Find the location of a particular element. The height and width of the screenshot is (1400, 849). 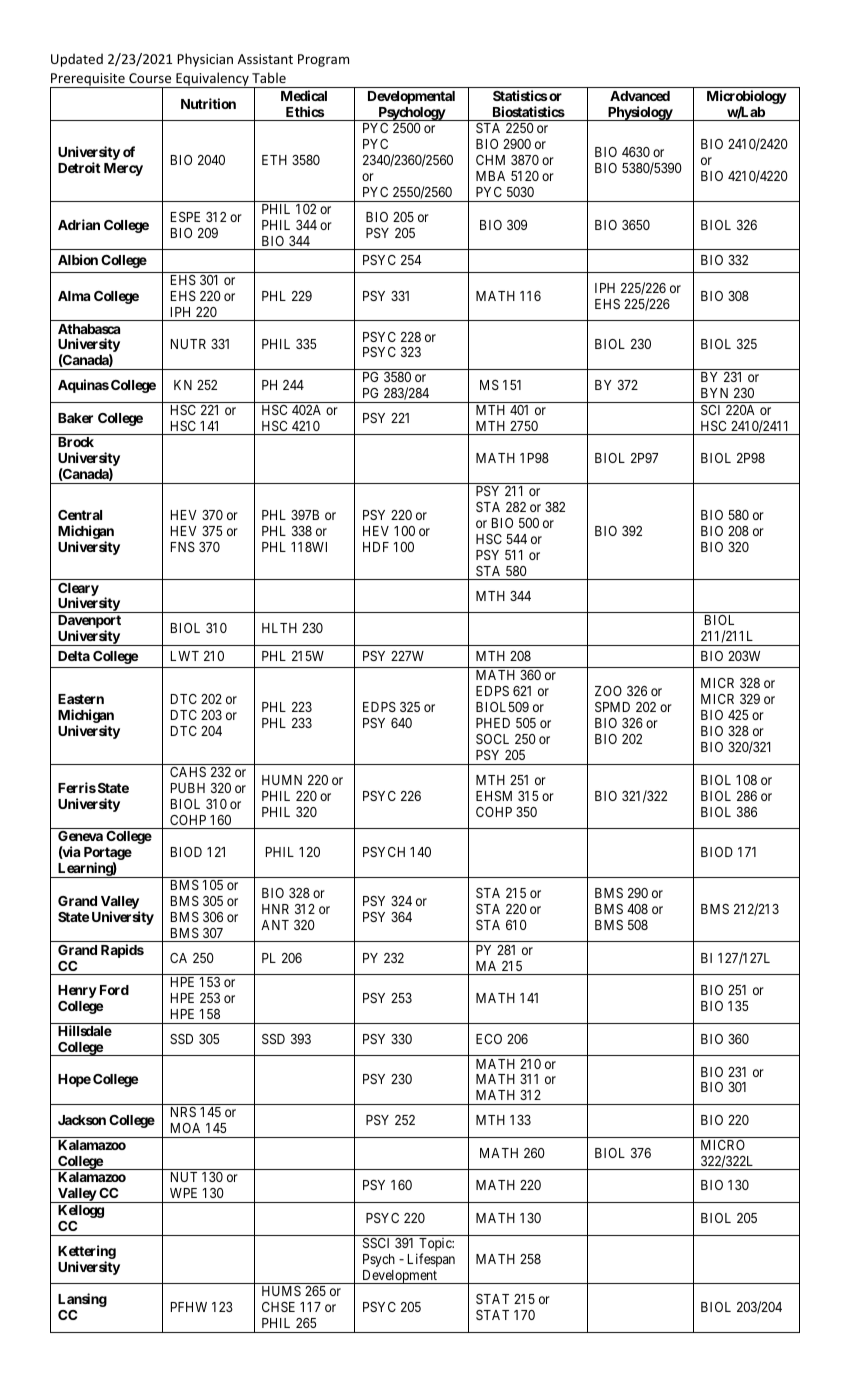

ECO is located at coordinates (489, 1039).
